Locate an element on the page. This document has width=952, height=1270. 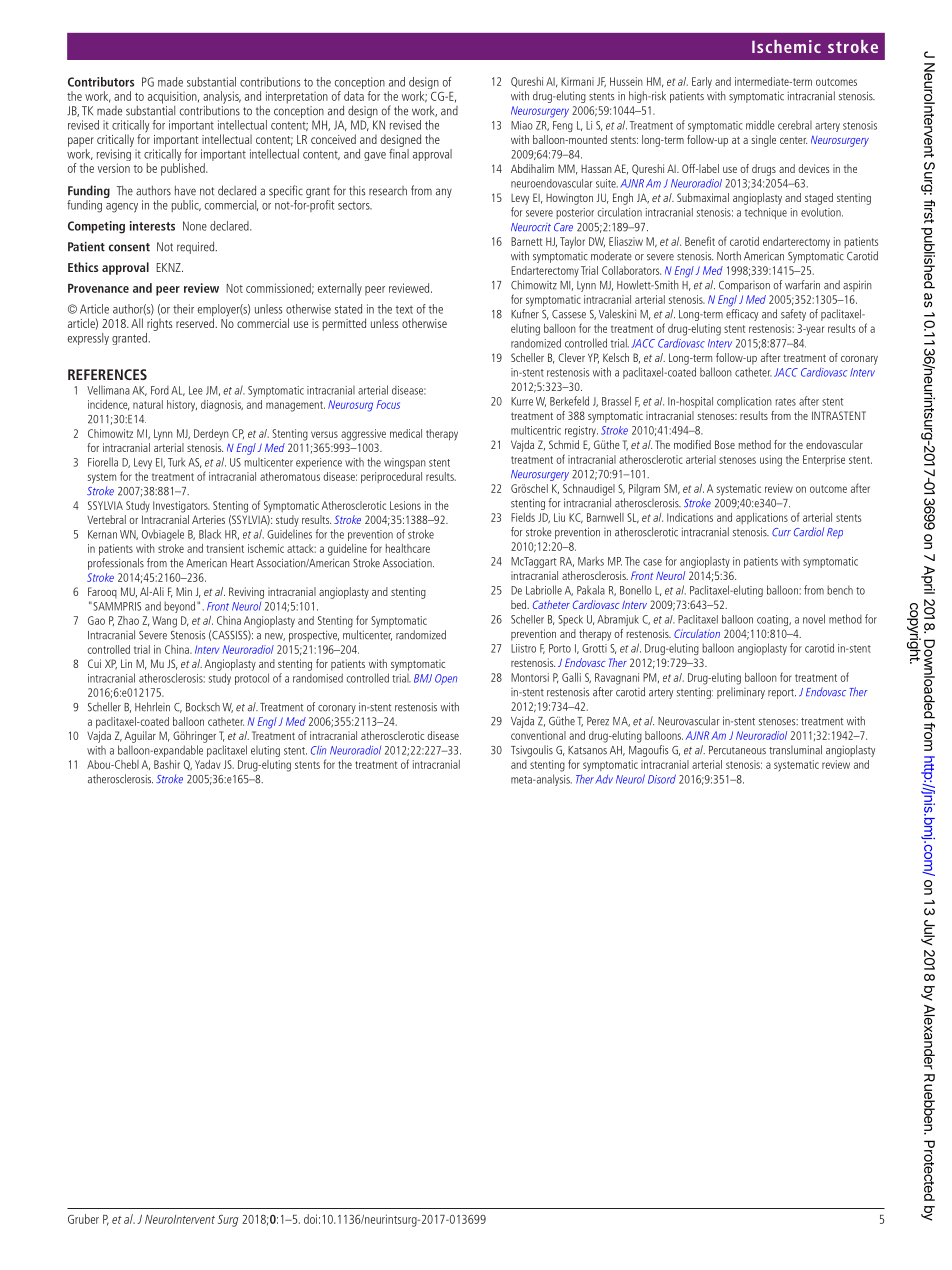
Disord is located at coordinates (662, 779).
